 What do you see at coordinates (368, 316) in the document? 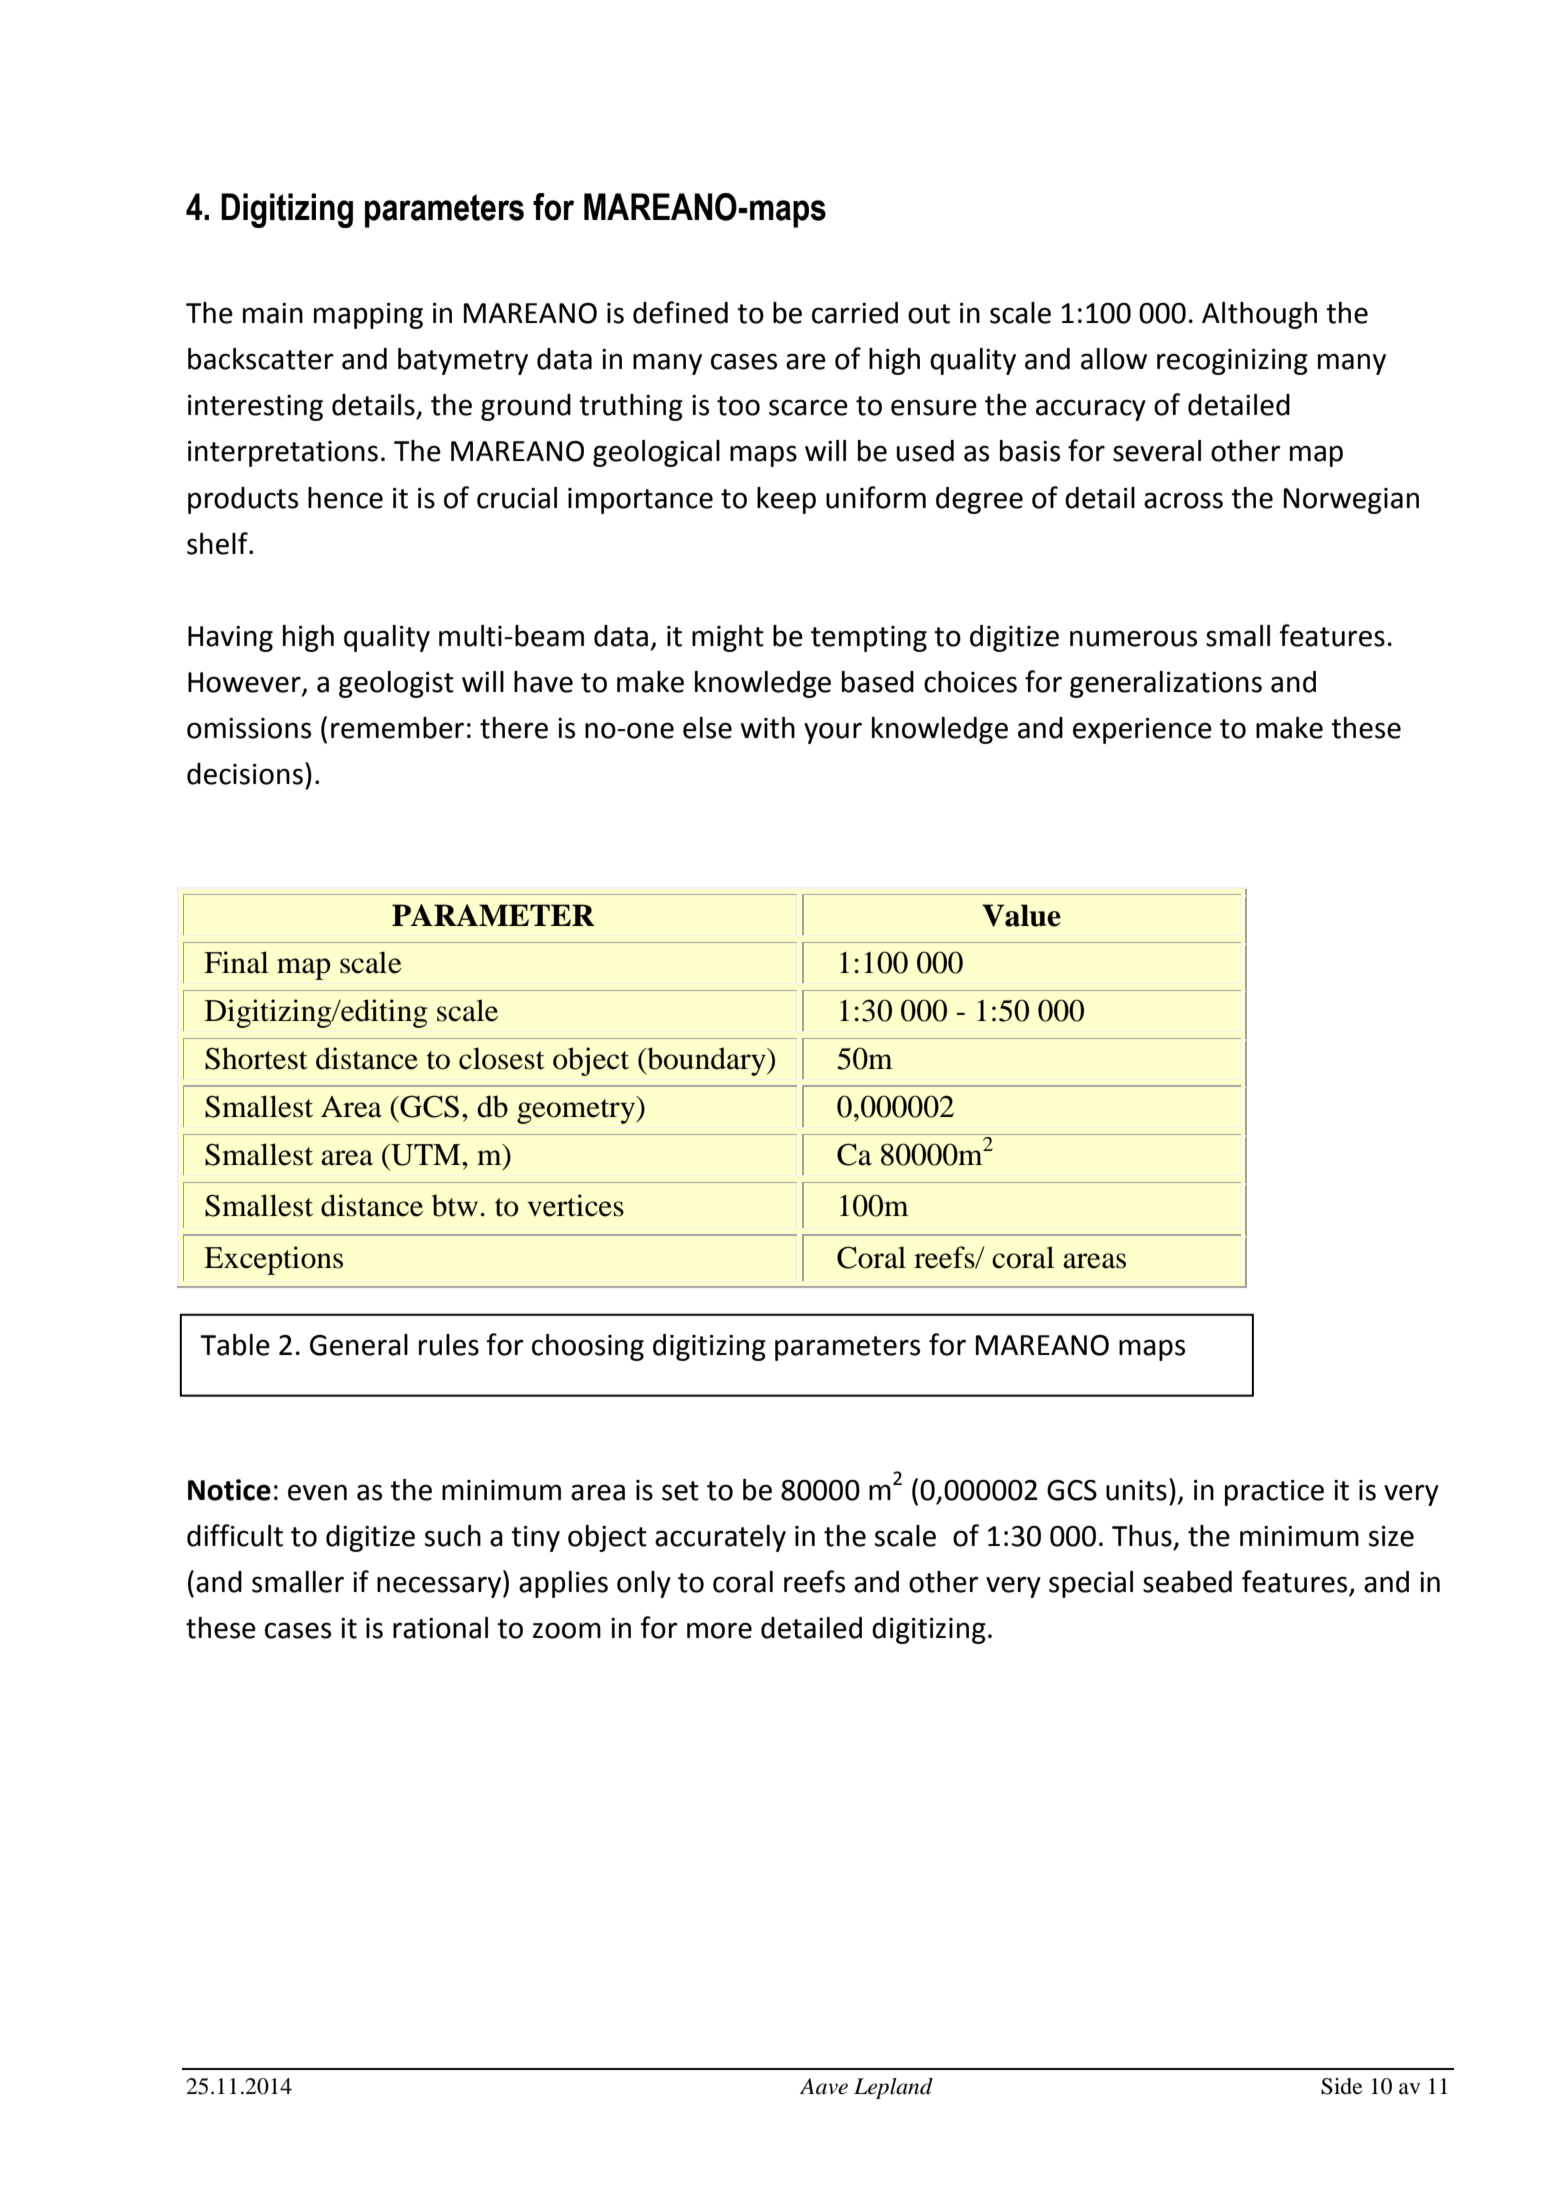
I see `mapping` at bounding box center [368, 316].
